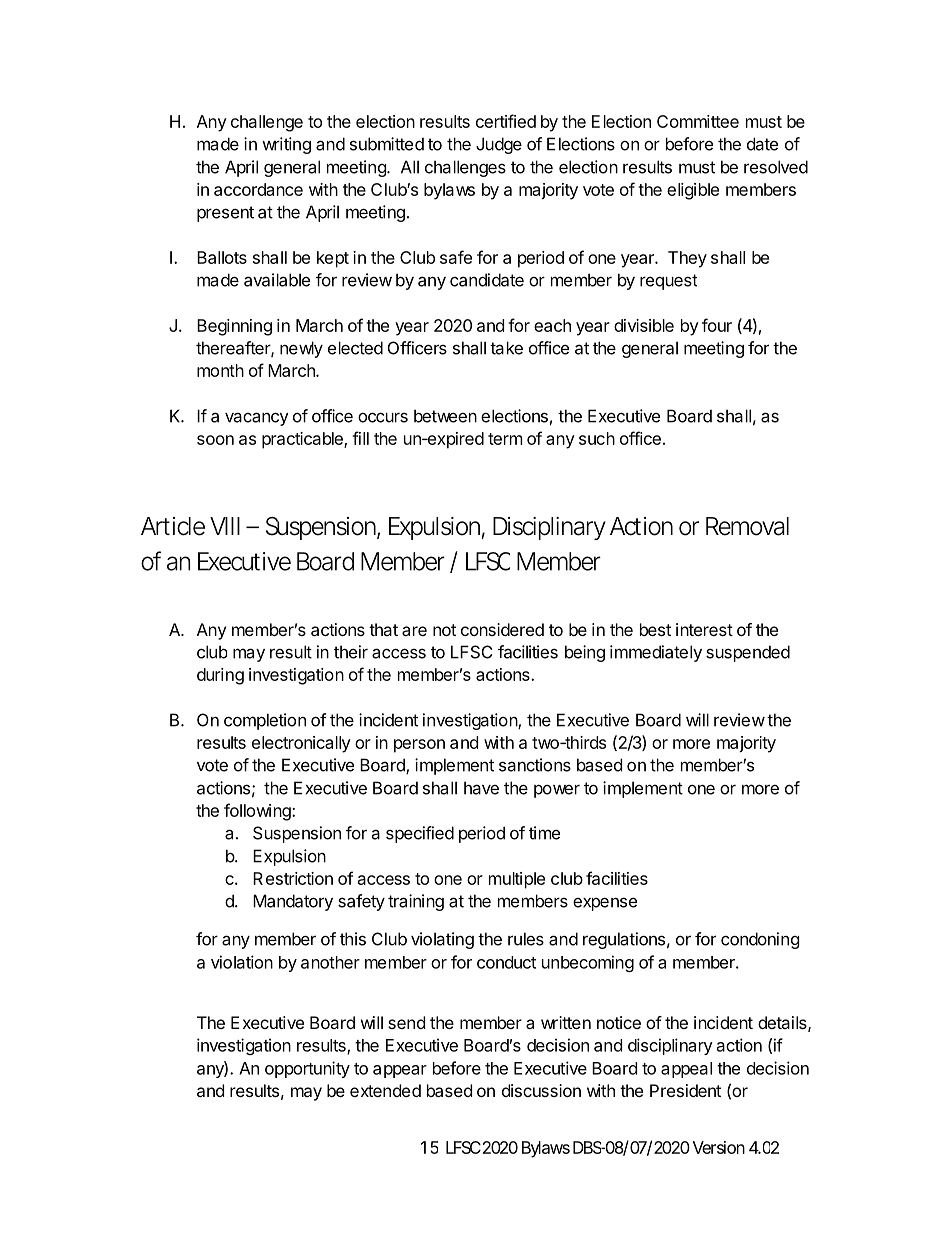  Describe the element at coordinates (541, 1090) in the page. I see `discussion` at that location.
